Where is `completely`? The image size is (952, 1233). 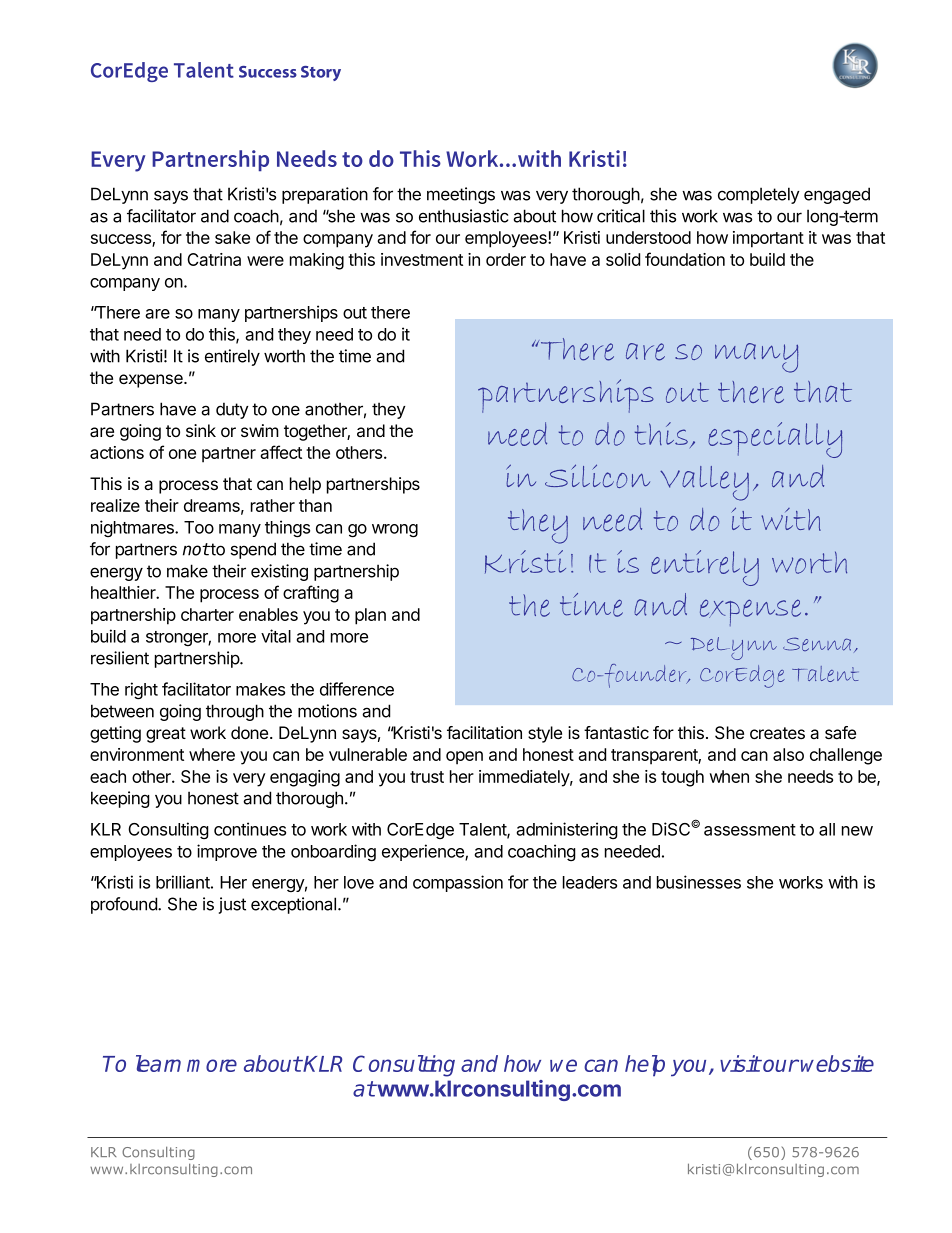
completely is located at coordinates (759, 195).
